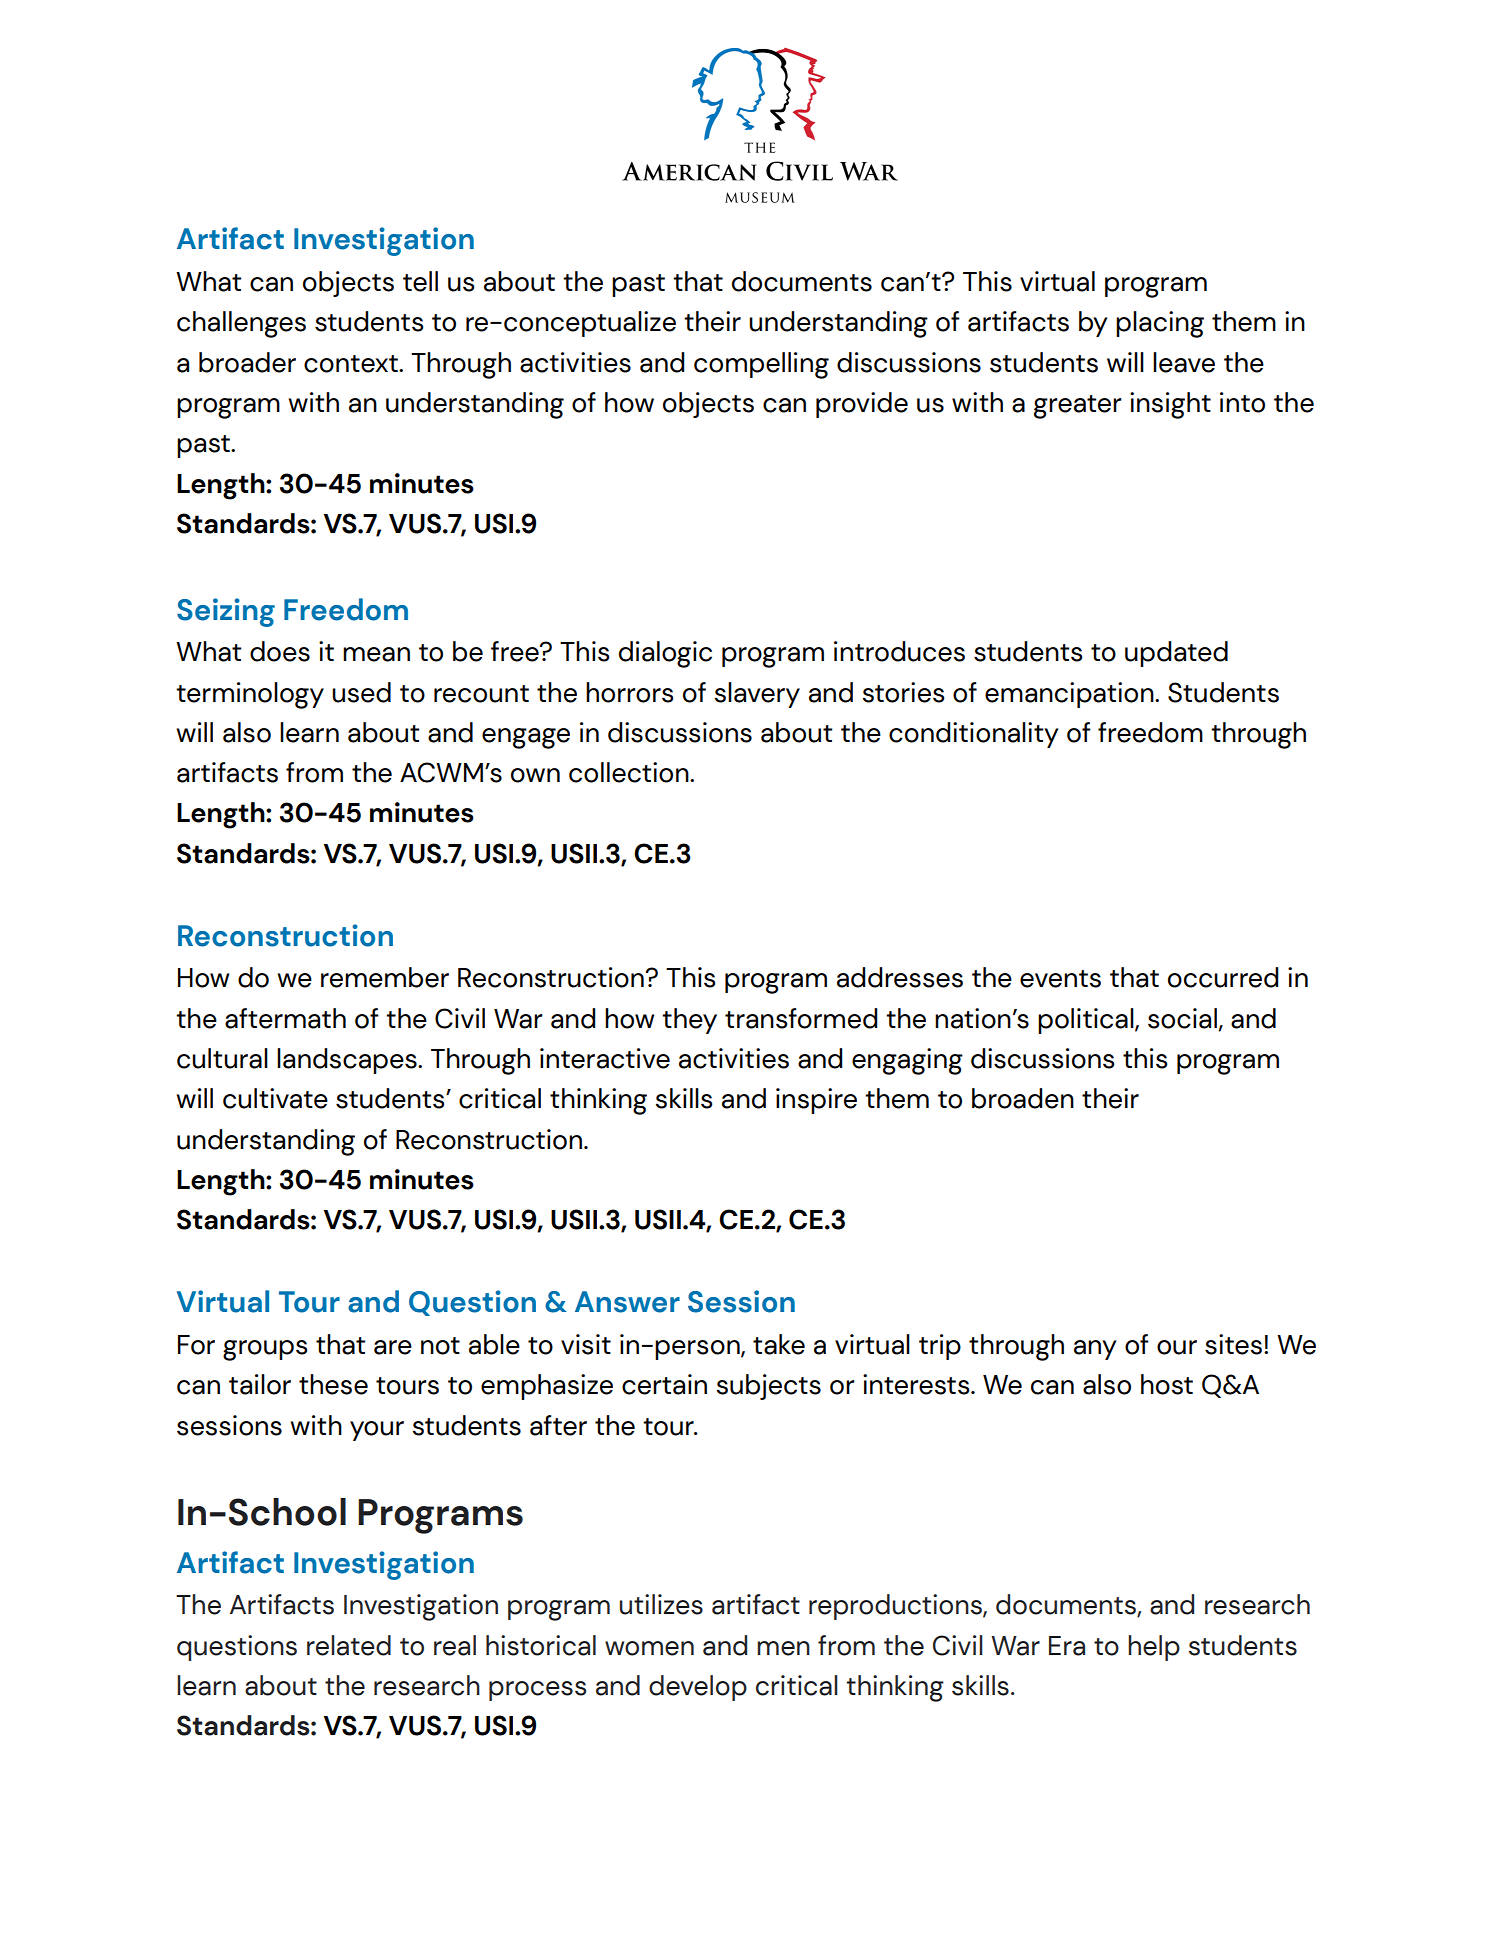 The image size is (1498, 1939). Describe the element at coordinates (1087, 1021) in the screenshot. I see `political` at that location.
